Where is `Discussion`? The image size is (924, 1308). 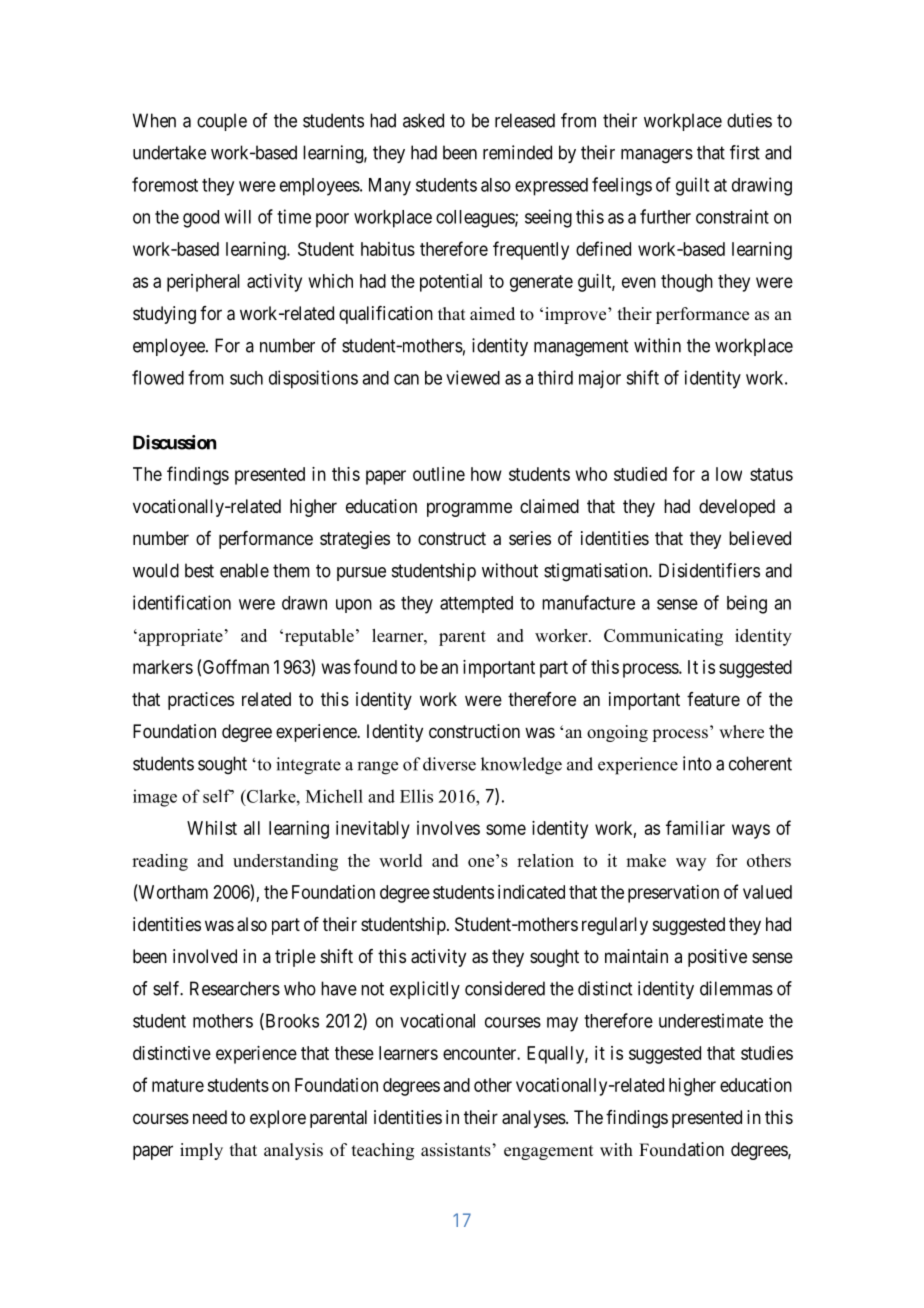
Discussion is located at coordinates (174, 442).
